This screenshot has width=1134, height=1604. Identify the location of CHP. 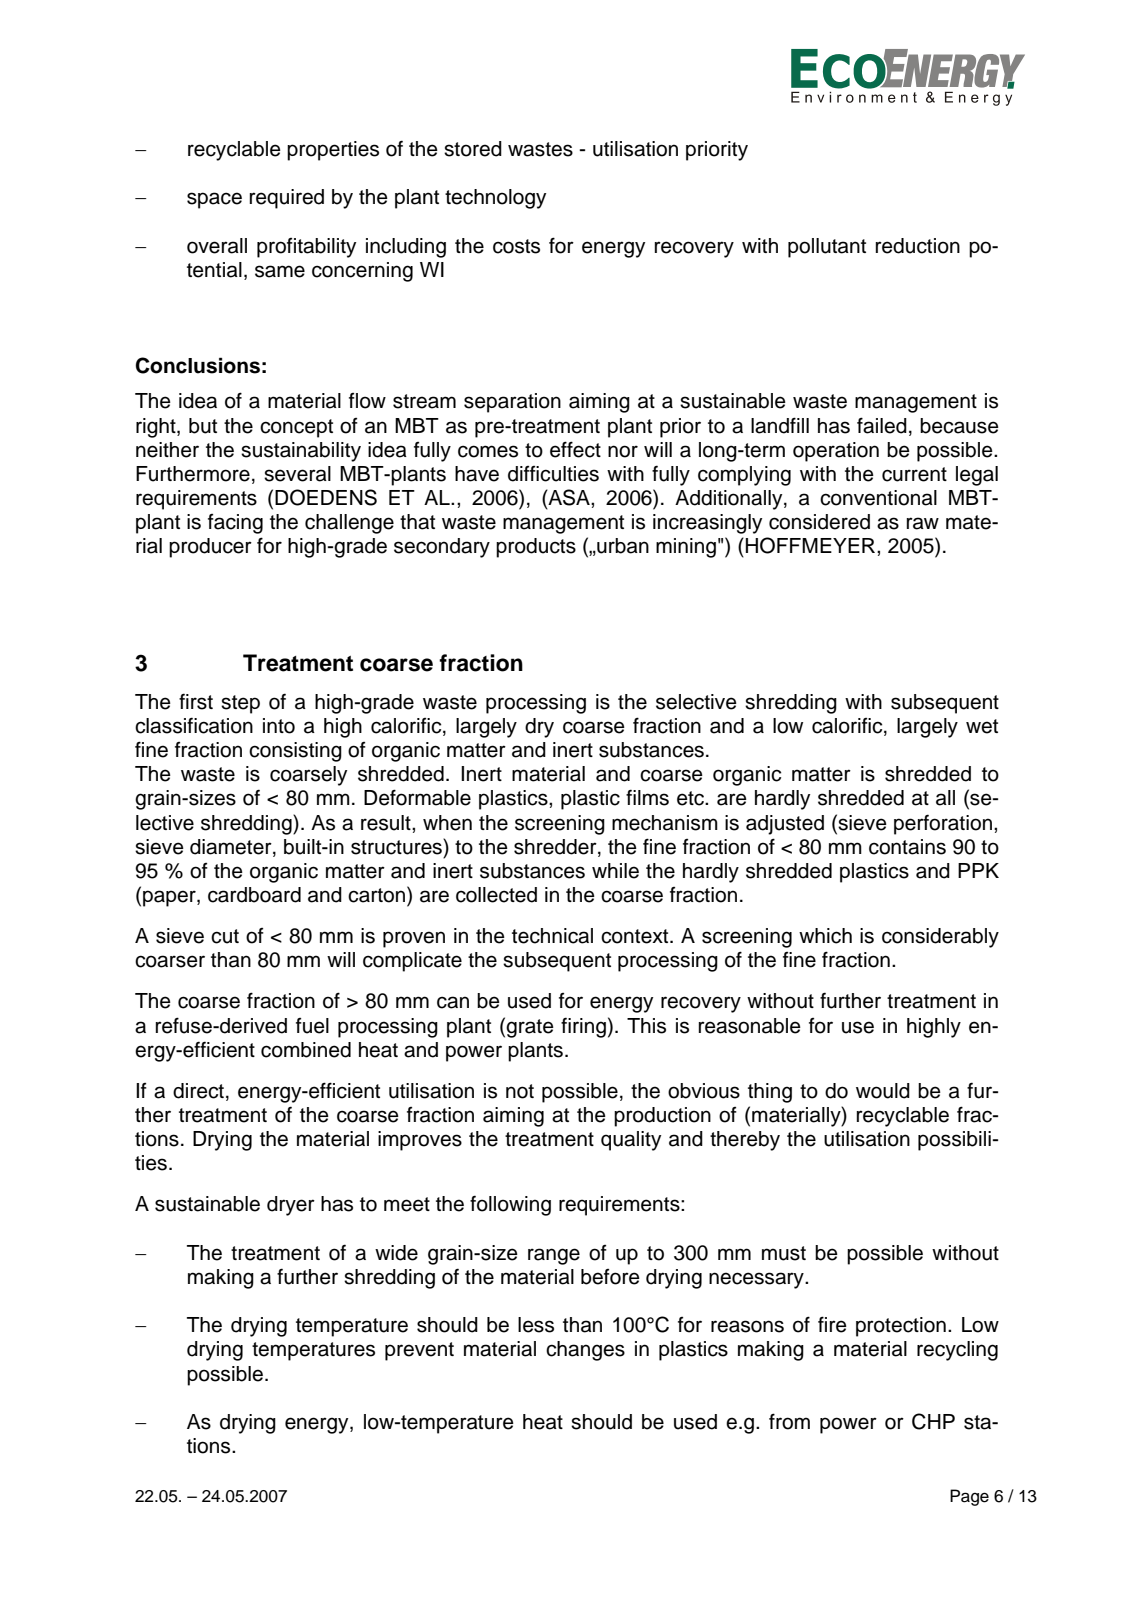
(933, 1421).
